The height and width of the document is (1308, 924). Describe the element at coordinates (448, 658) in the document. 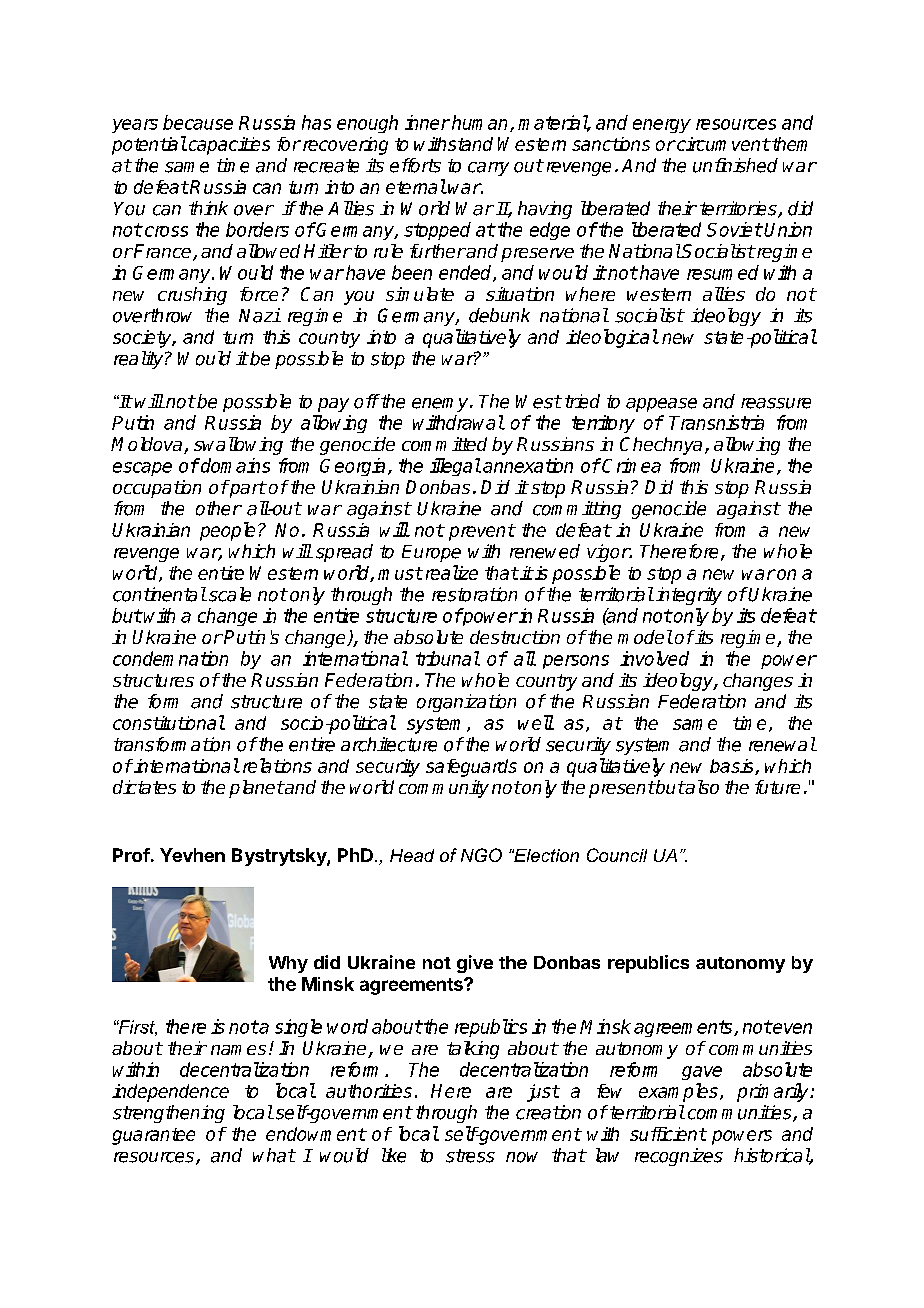

I see `tribunal` at that location.
